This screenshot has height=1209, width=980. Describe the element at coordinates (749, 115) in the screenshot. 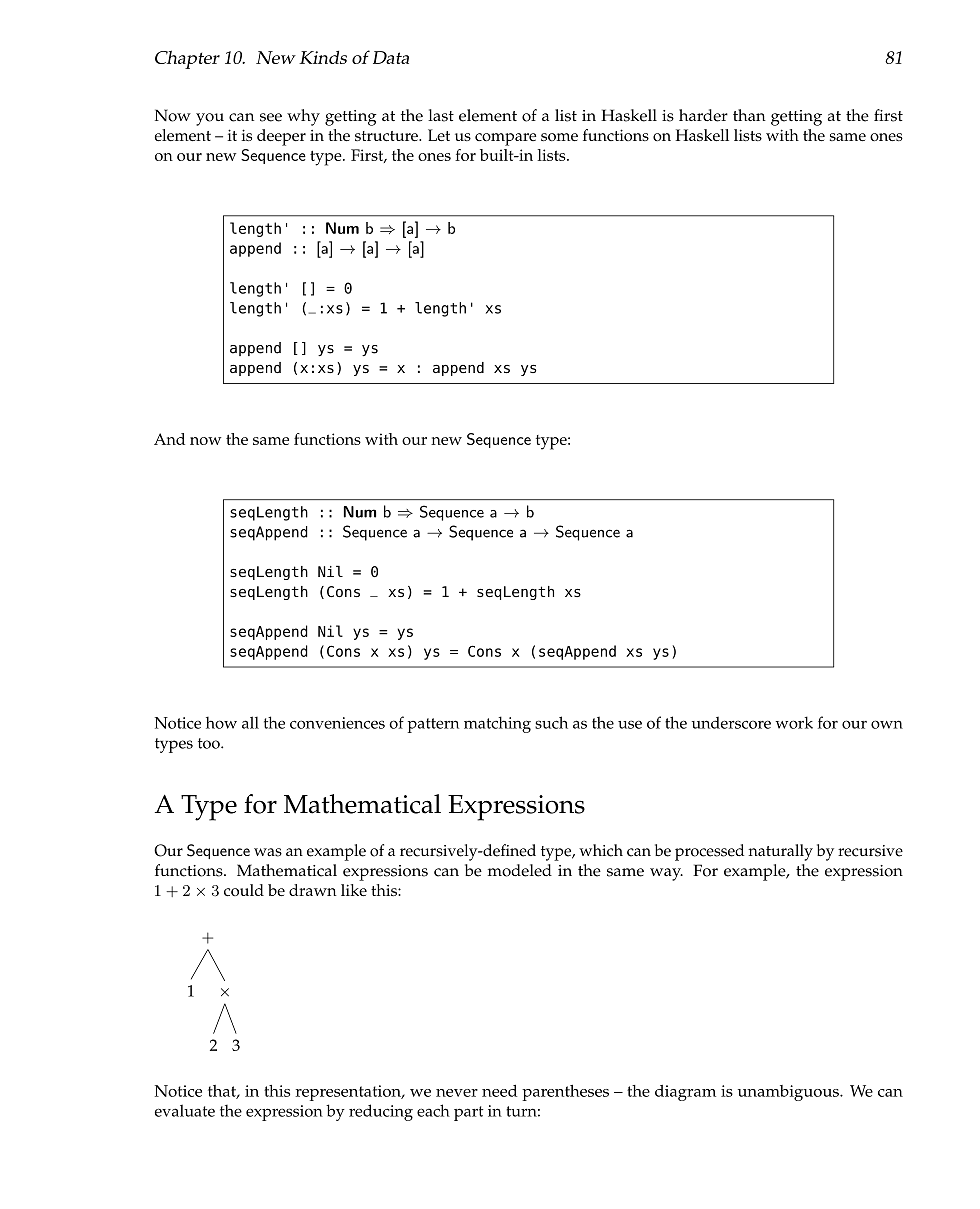

I see `than` at that location.
